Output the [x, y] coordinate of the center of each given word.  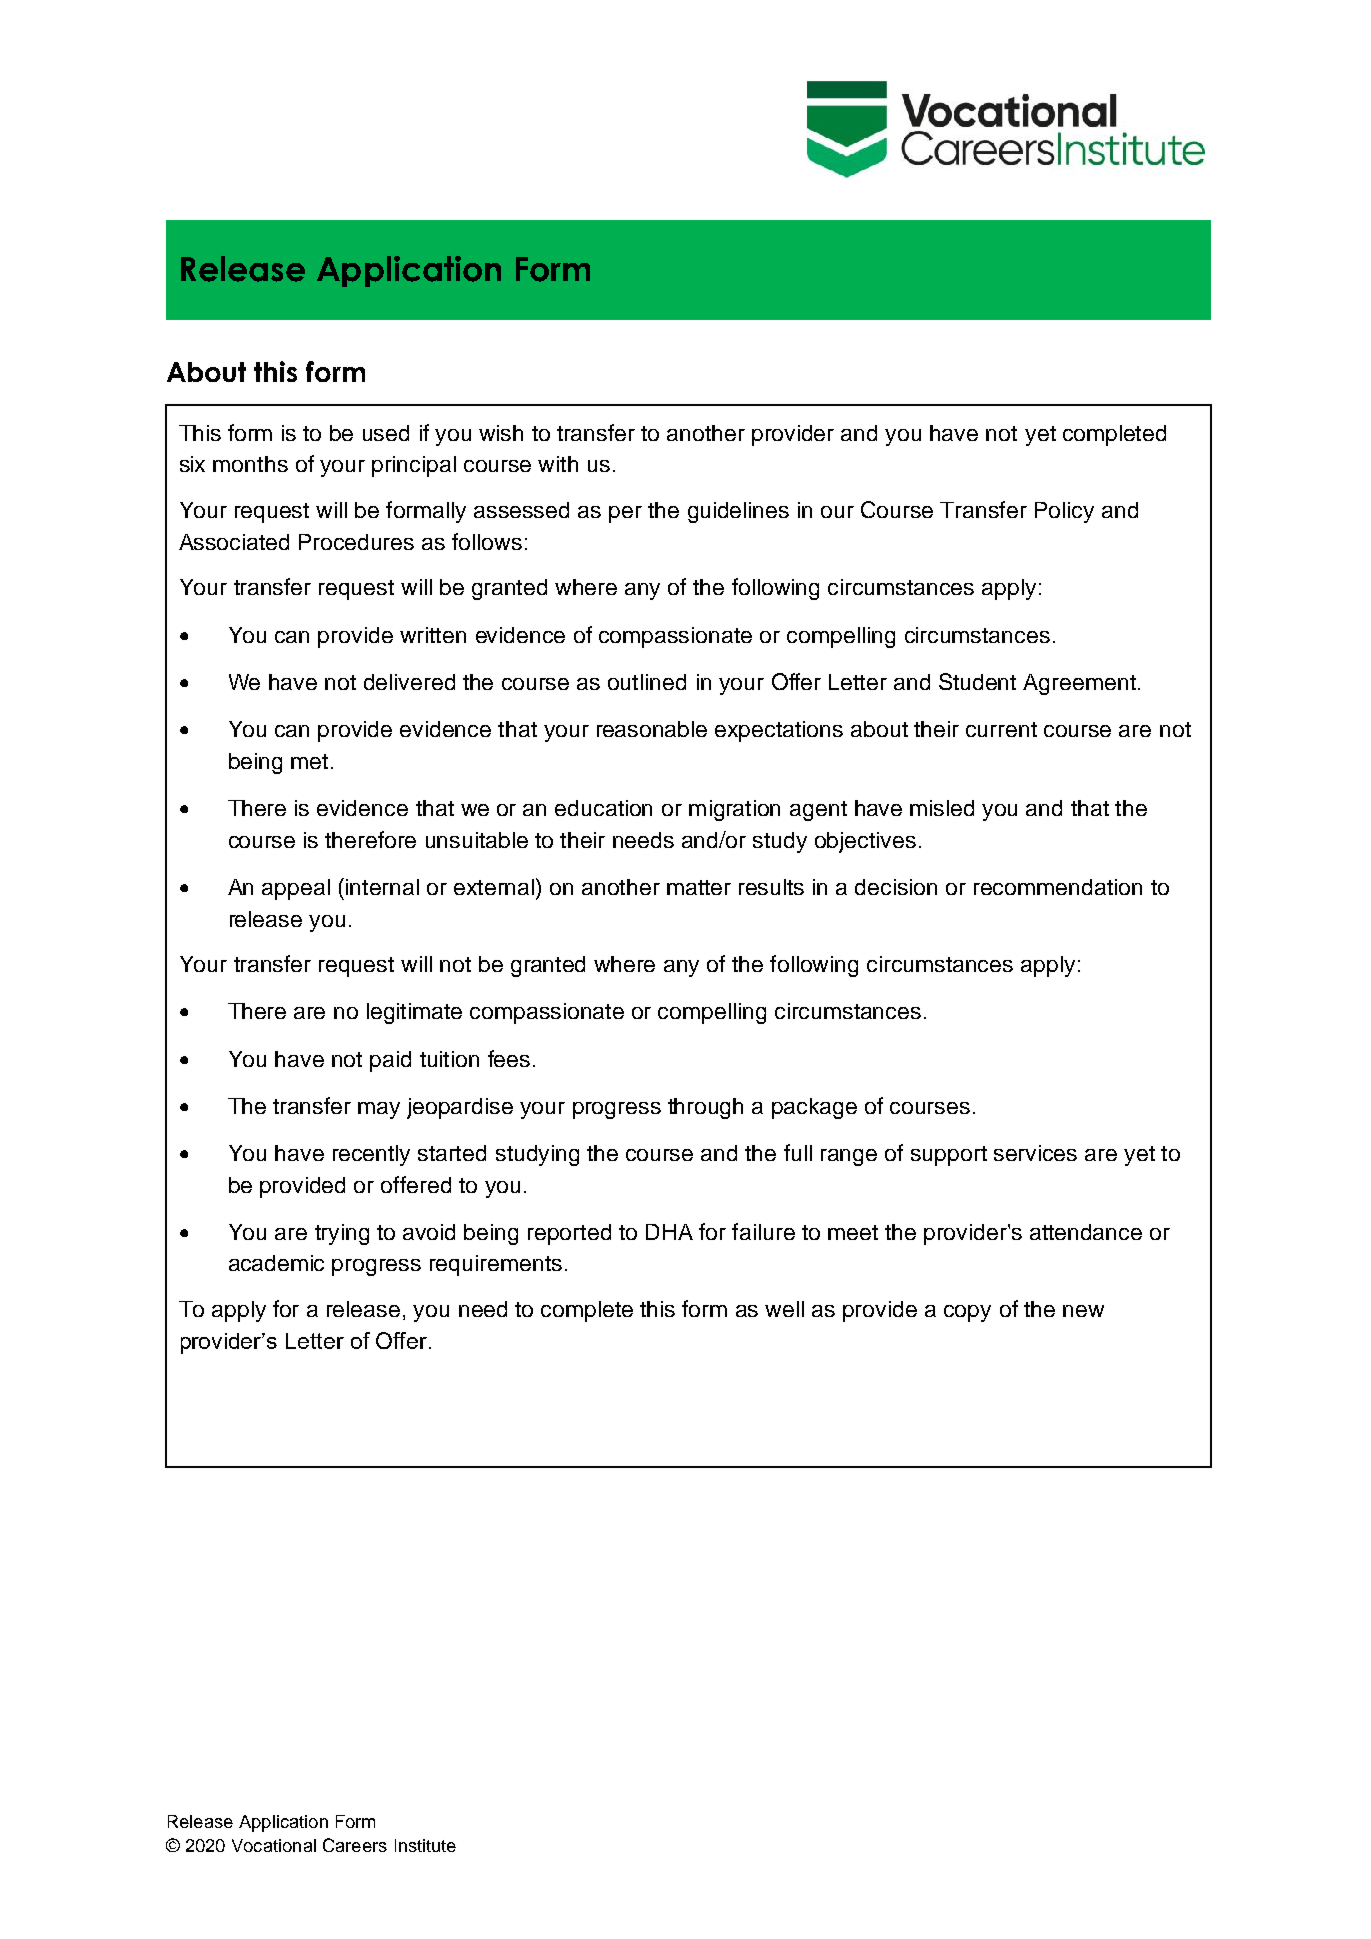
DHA [669, 1232]
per [625, 514]
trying [342, 1234]
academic [276, 1263]
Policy [1064, 512]
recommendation [1058, 887]
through [705, 1108]
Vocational [274, 1845]
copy [967, 1313]
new [1083, 1311]
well [784, 1309]
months [250, 464]
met [309, 761]
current [1001, 729]
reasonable [652, 729]
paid [390, 1061]
